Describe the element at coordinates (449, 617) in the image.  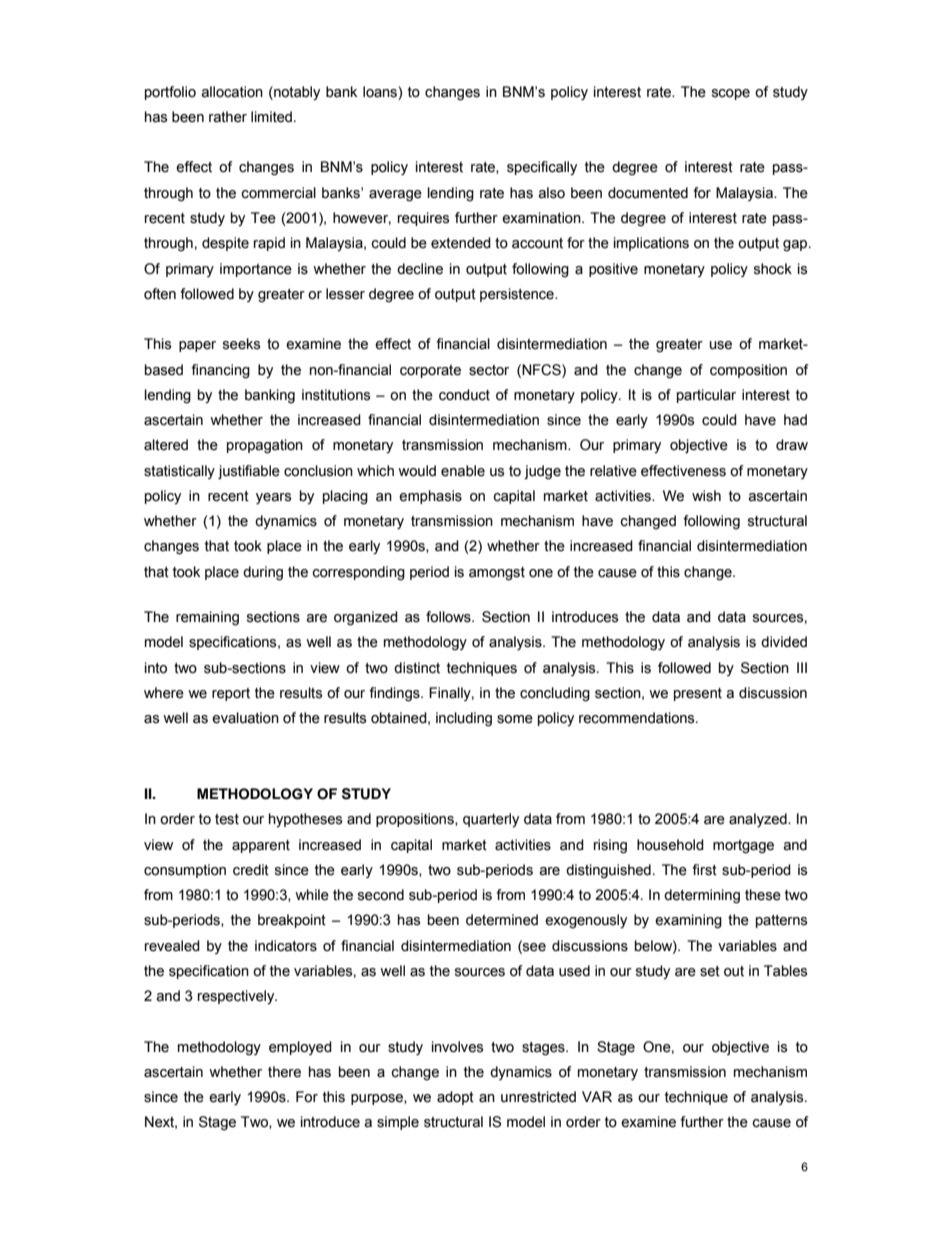
I see `follows` at that location.
